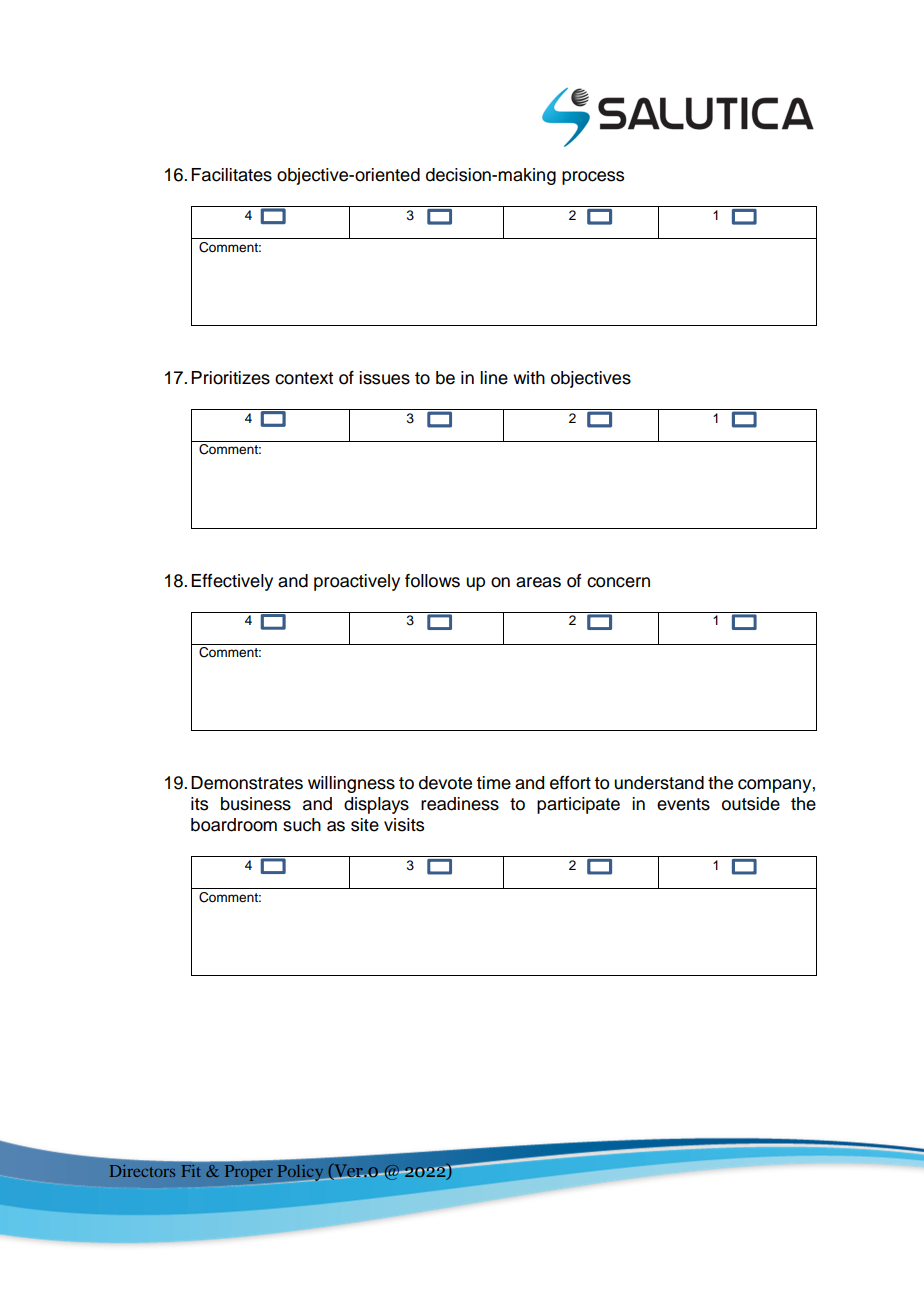 This page has width=924, height=1308. I want to click on Effectively, so click(232, 582).
